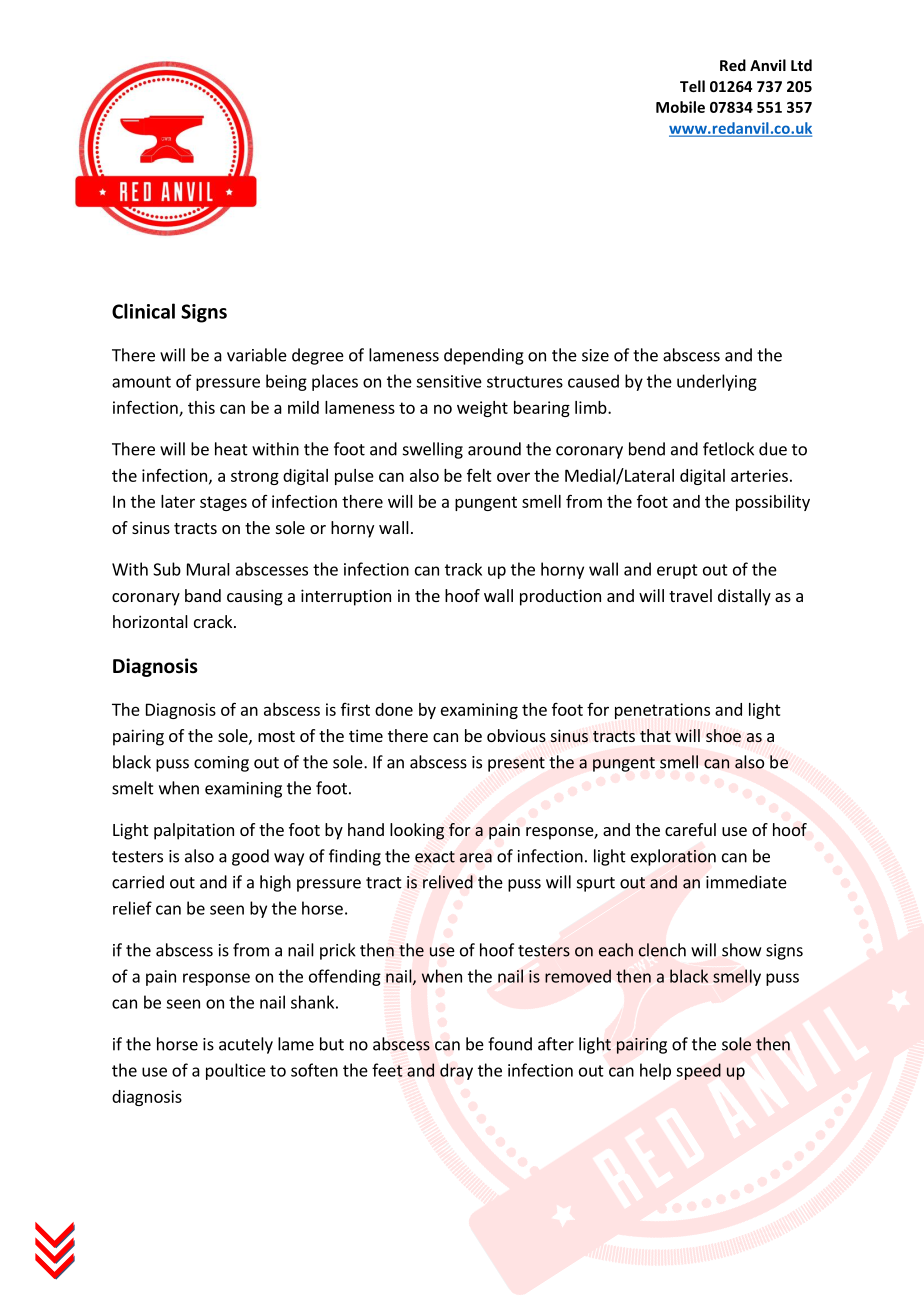 The height and width of the page is (1308, 924). Describe the element at coordinates (677, 571) in the page. I see `erupt` at that location.
